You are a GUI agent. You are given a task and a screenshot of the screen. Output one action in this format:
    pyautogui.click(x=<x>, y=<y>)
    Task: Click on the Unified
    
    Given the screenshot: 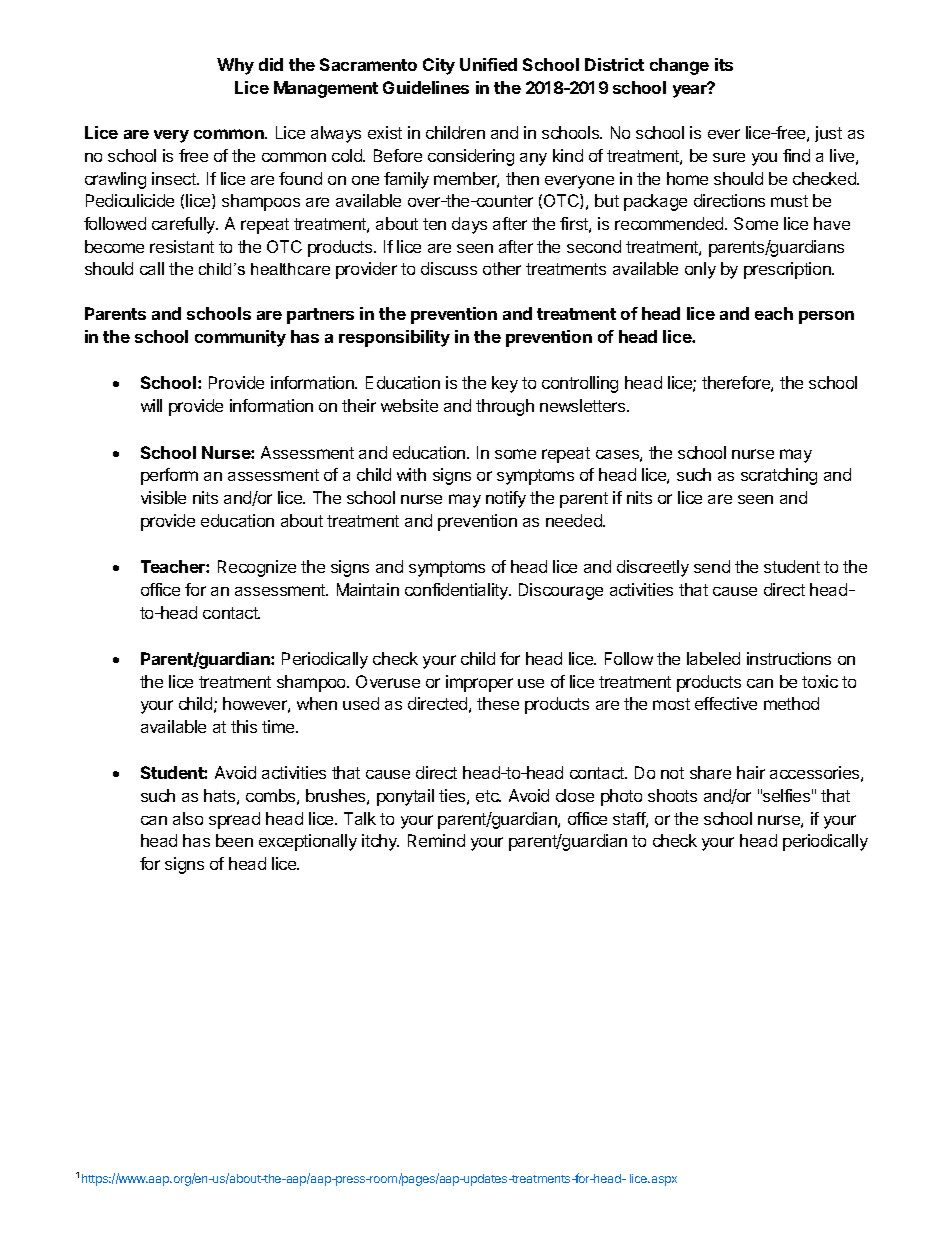 What is the action you would take?
    pyautogui.click(x=488, y=64)
